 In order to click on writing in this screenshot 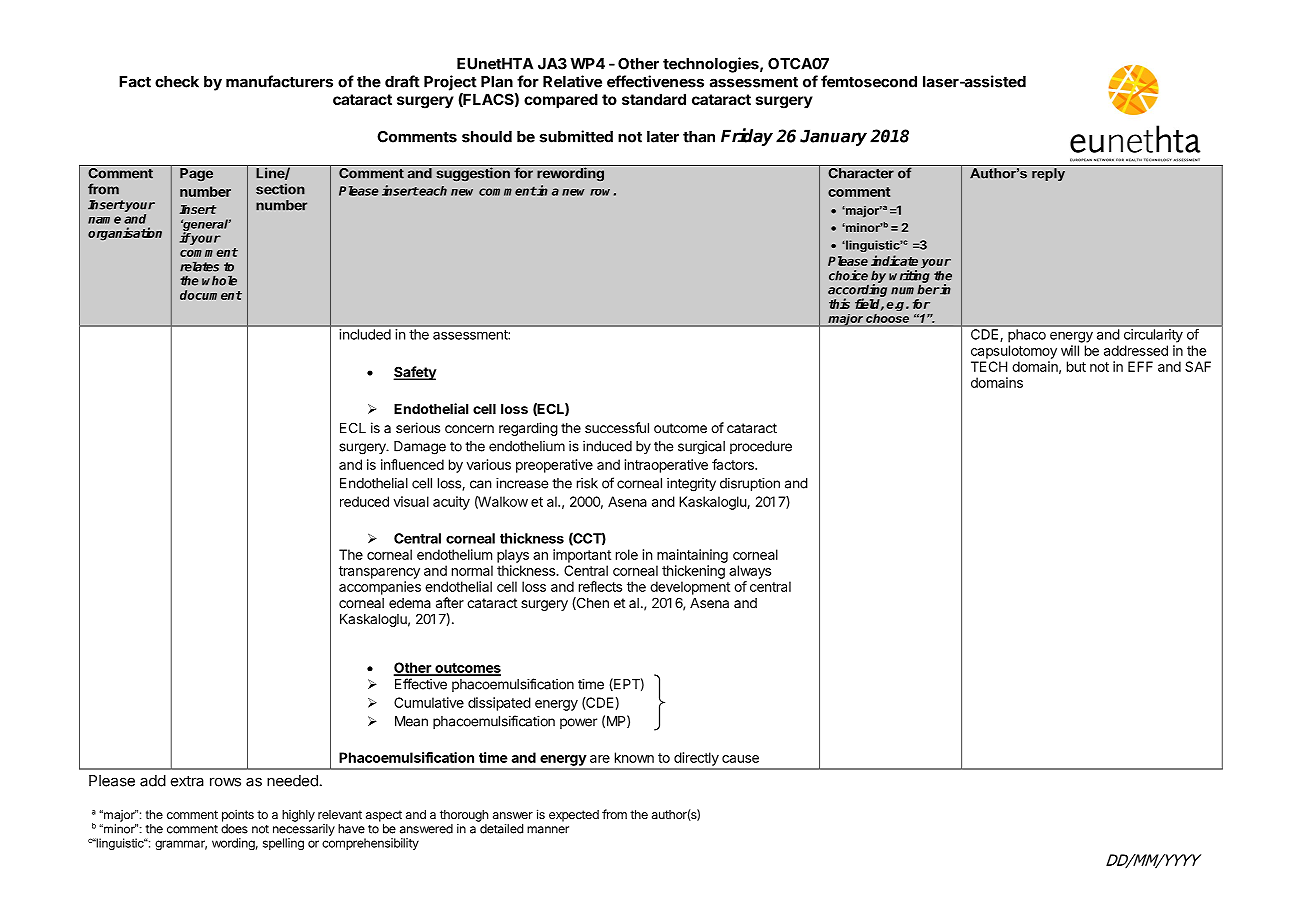, I will do `click(909, 276)`.
